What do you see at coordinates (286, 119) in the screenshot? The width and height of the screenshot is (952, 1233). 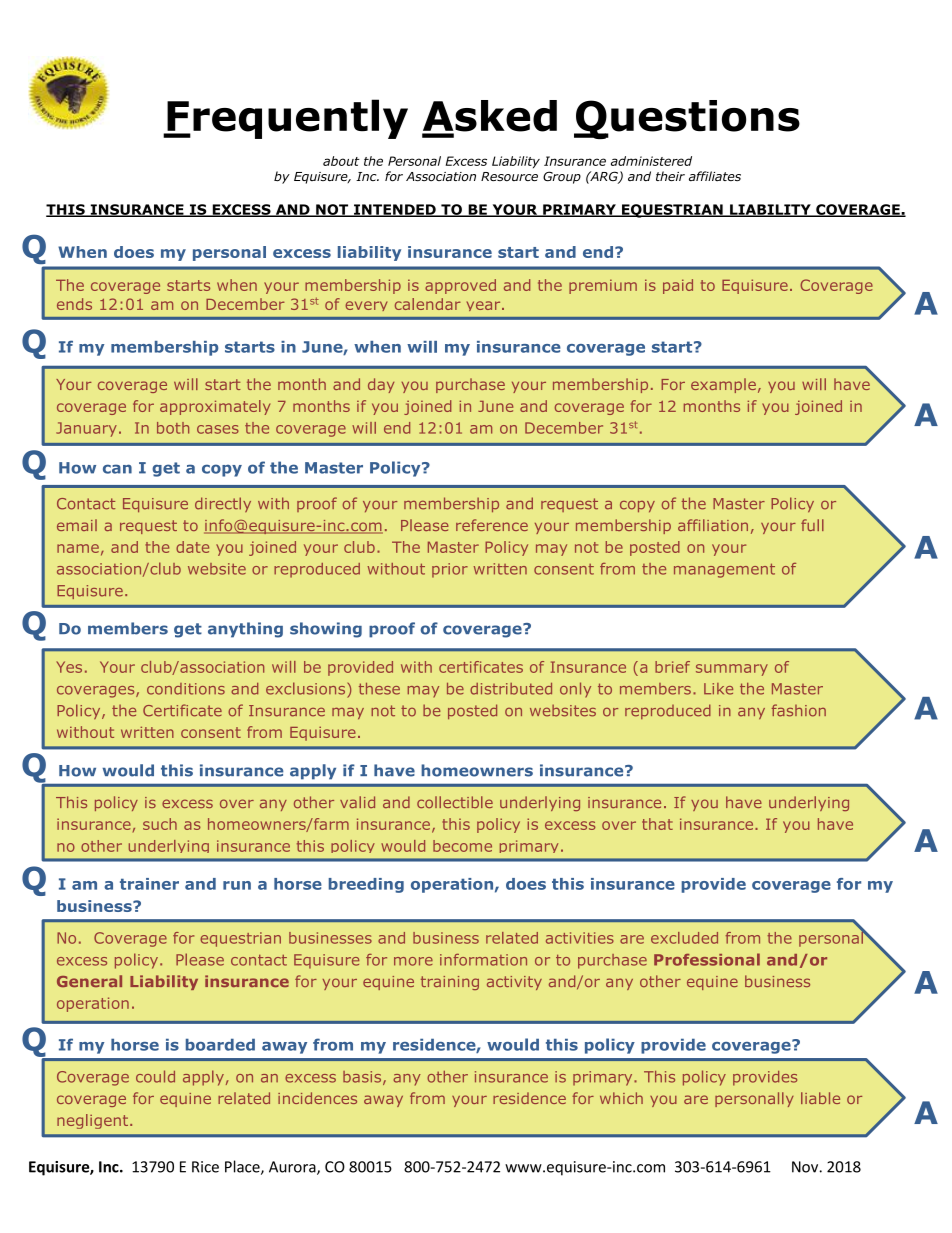 I see `Frequently` at bounding box center [286, 119].
